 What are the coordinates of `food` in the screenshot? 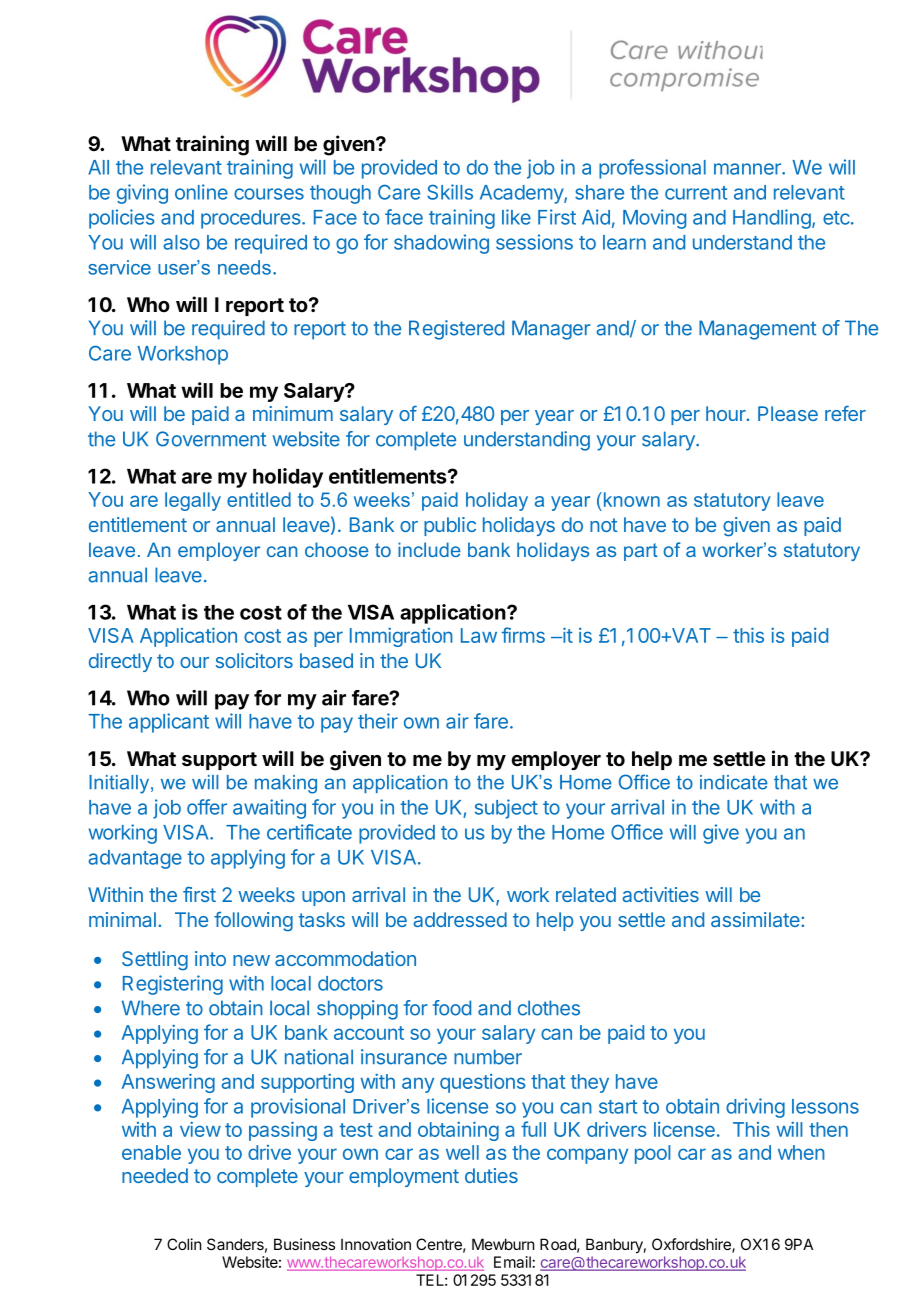 It's located at (452, 1008).
